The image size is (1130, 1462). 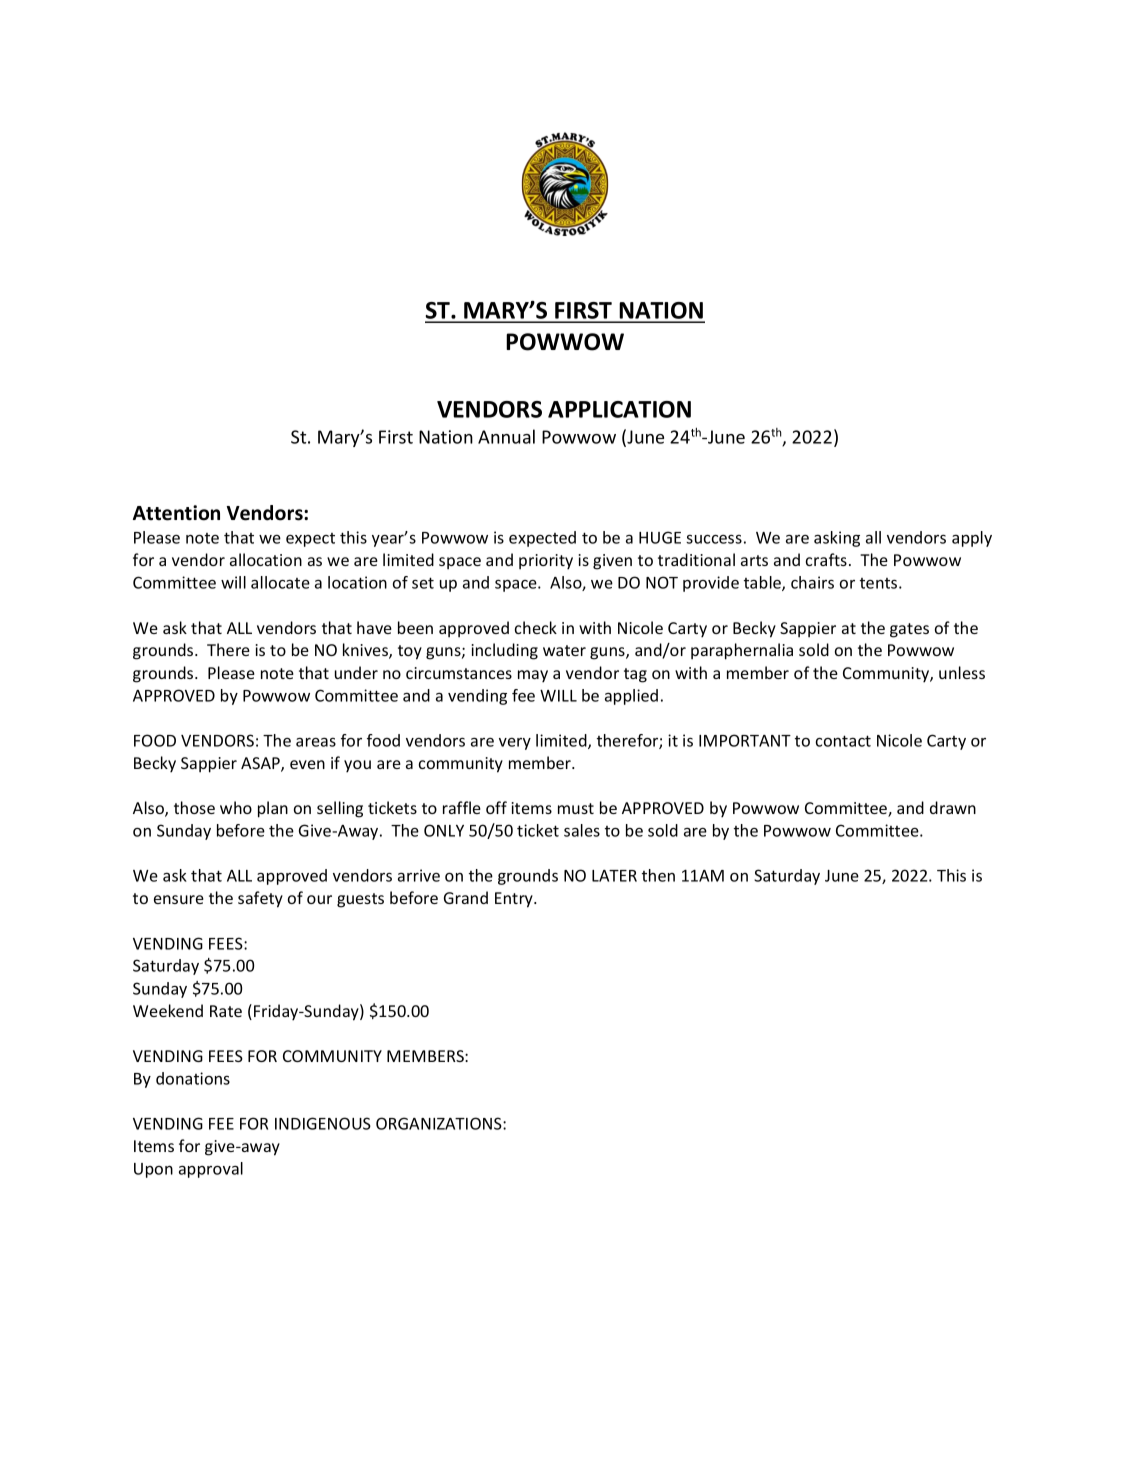 What do you see at coordinates (837, 539) in the page?
I see `asking` at bounding box center [837, 539].
